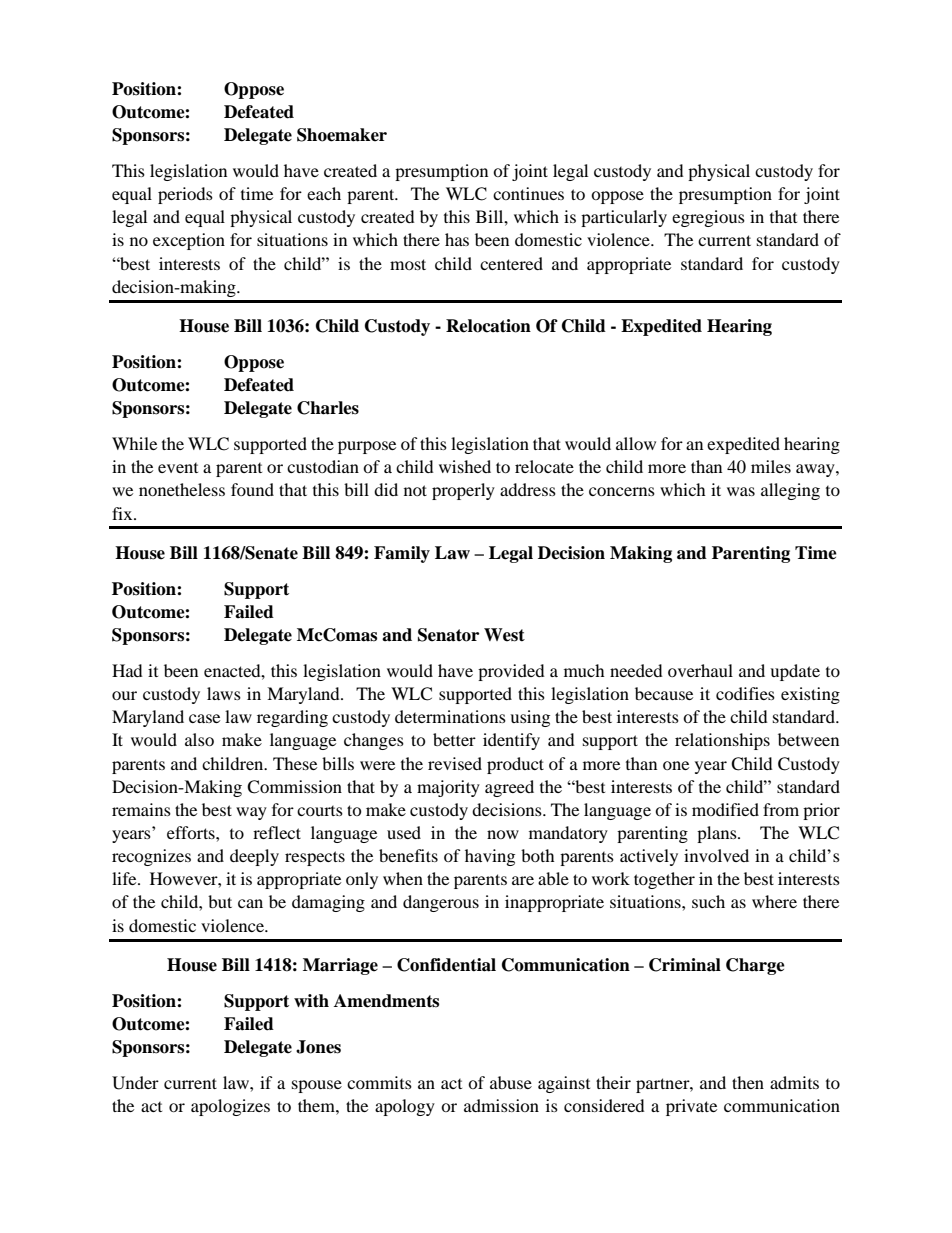  Describe the element at coordinates (490, 857) in the page. I see `having` at that location.
